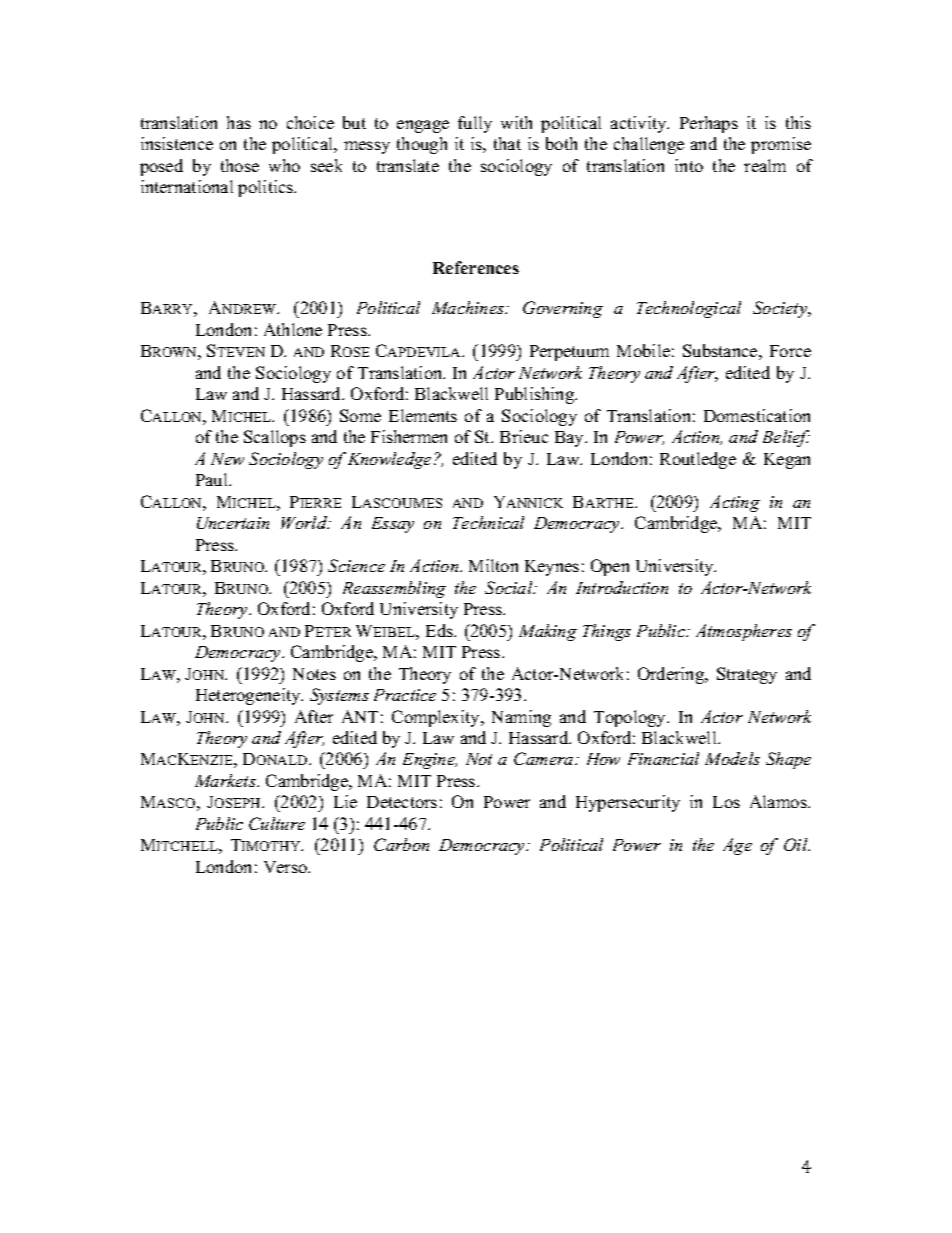 The width and height of the page is (952, 1233). Describe the element at coordinates (401, 844) in the page. I see `Carbon` at that location.
